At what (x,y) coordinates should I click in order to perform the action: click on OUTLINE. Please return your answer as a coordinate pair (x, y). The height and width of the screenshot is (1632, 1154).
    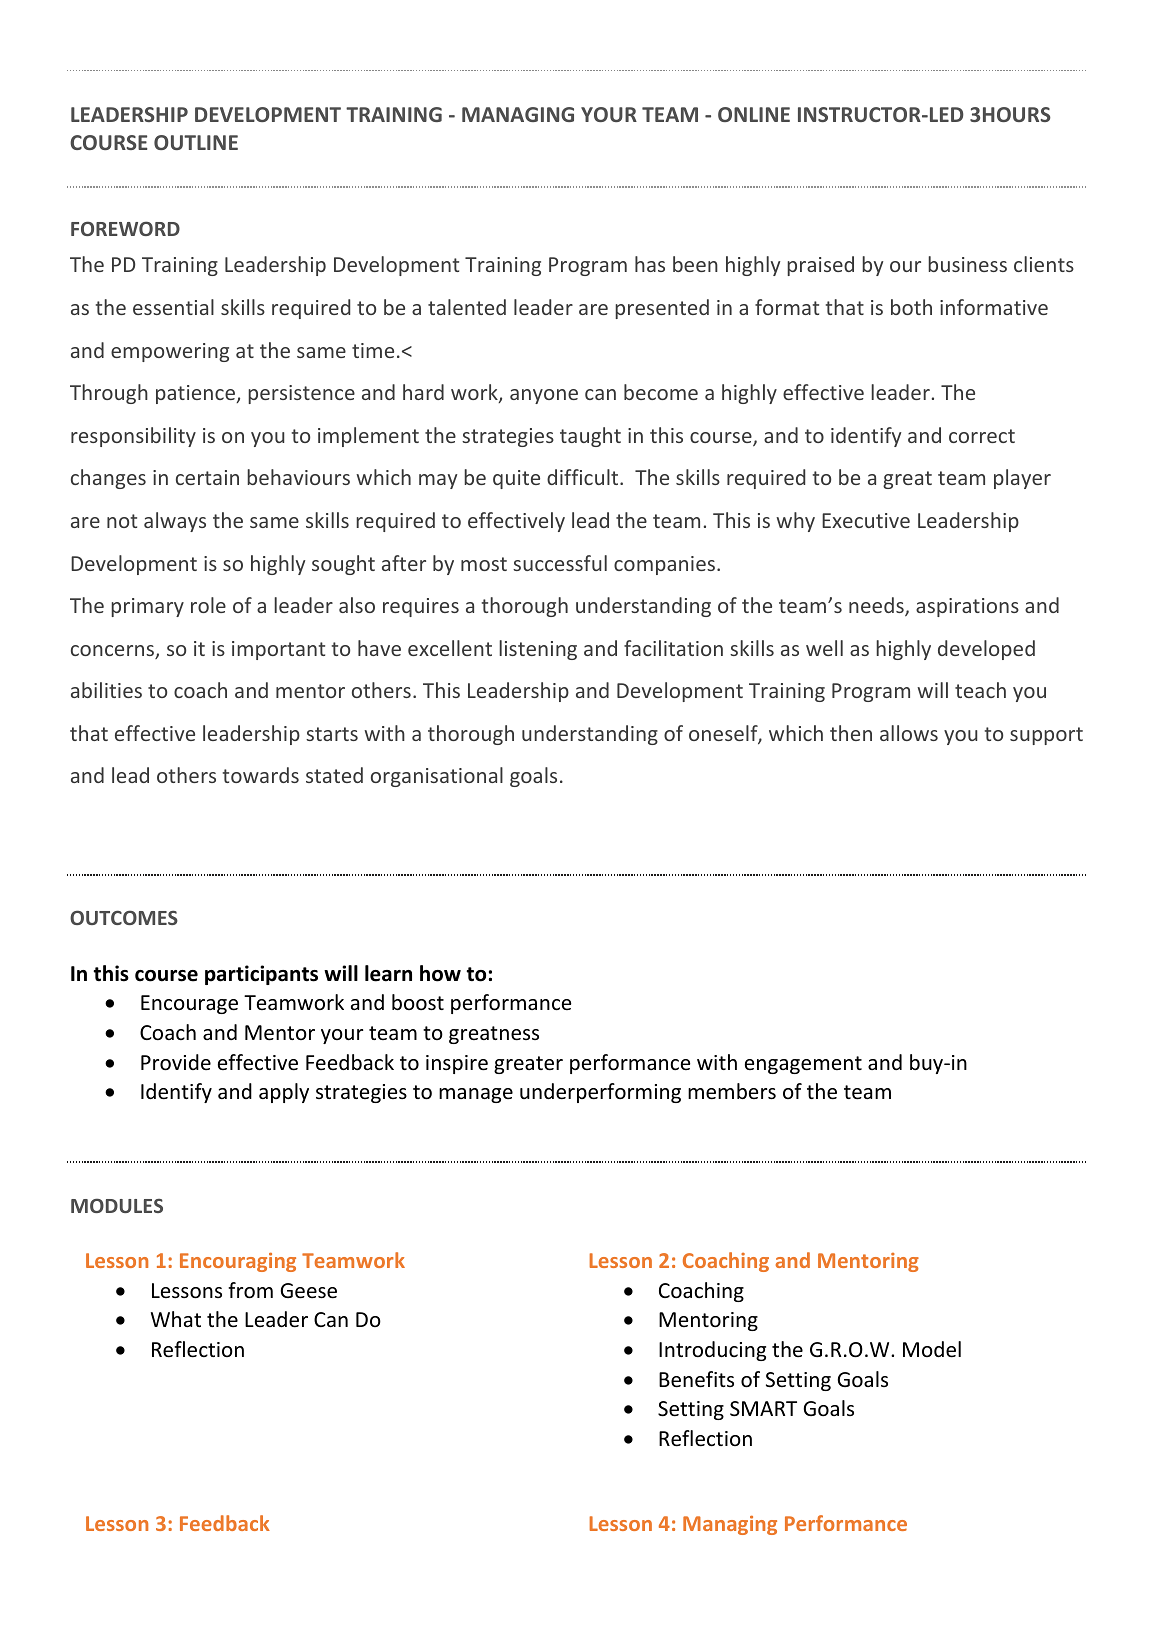
    Looking at the image, I should click on (196, 142).
